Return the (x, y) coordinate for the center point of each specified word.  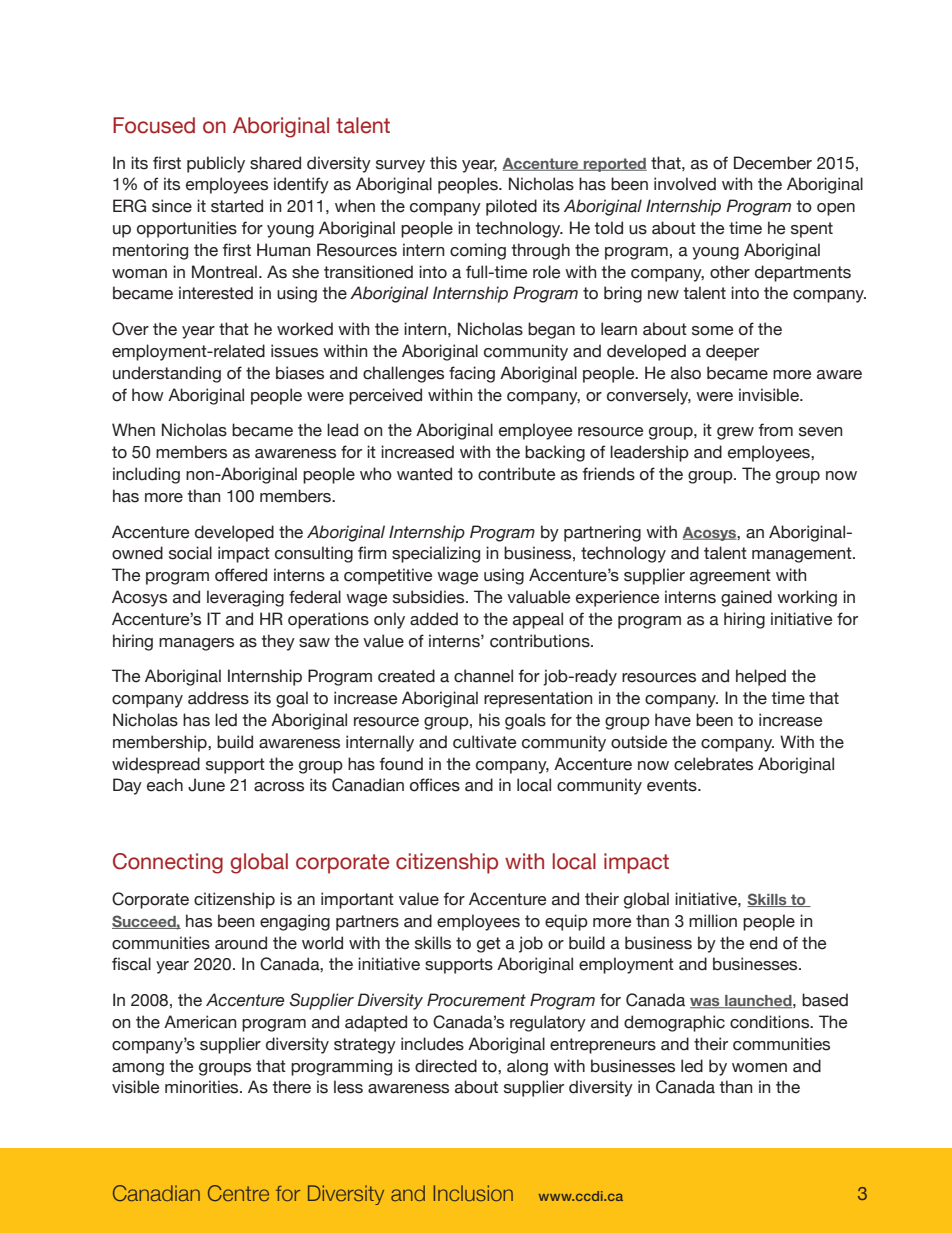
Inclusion (473, 1193)
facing (472, 374)
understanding (167, 374)
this (443, 163)
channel (483, 676)
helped (761, 677)
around (241, 943)
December (773, 163)
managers (196, 644)
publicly (216, 164)
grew (735, 433)
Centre (238, 1193)
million (713, 921)
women (759, 1068)
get (489, 945)
